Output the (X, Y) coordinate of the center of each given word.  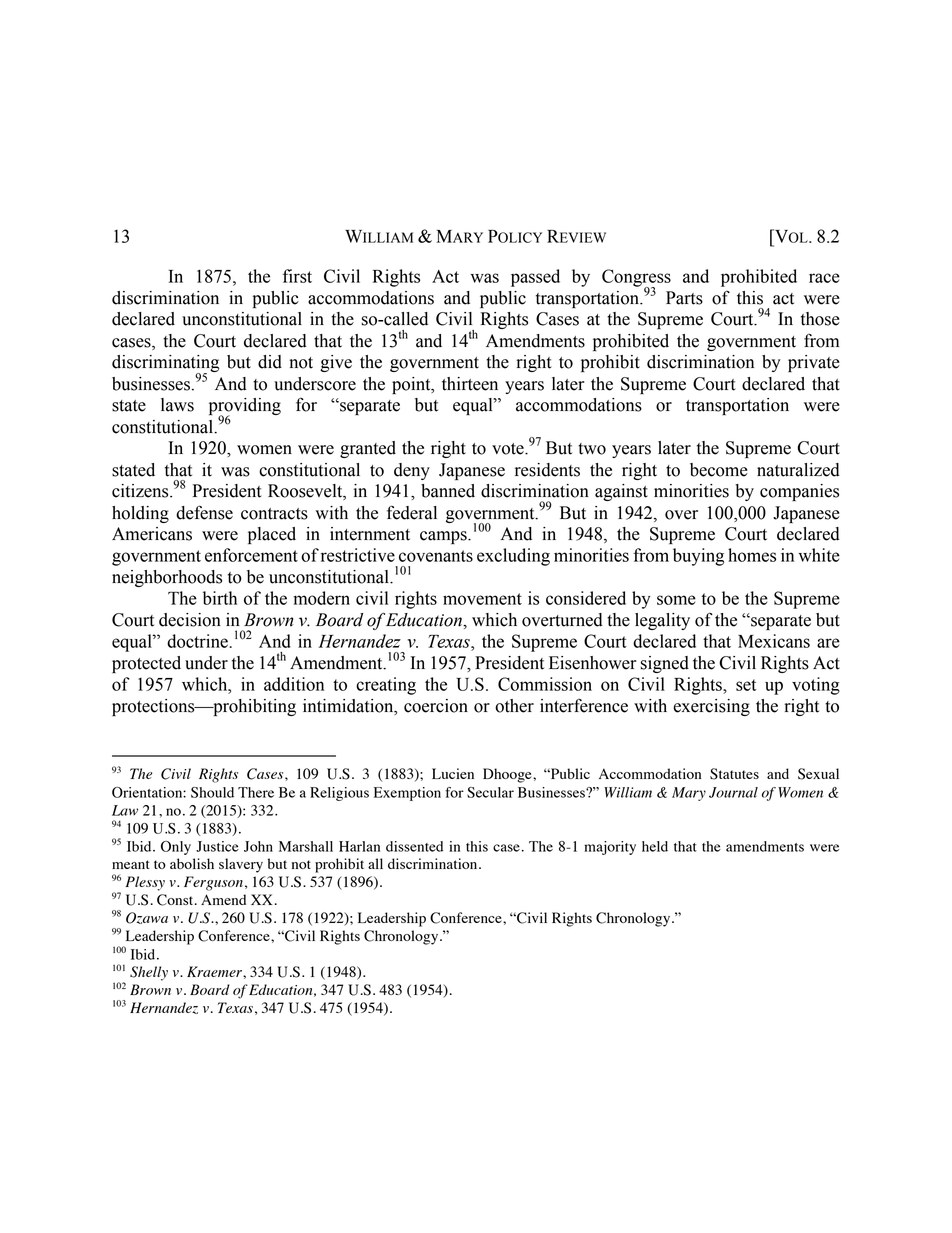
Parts (684, 298)
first (297, 276)
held (655, 846)
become (719, 470)
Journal (733, 792)
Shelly (149, 973)
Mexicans (774, 641)
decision (190, 620)
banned (448, 491)
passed (535, 278)
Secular (490, 792)
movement (482, 599)
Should (212, 792)
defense (204, 512)
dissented (414, 846)
